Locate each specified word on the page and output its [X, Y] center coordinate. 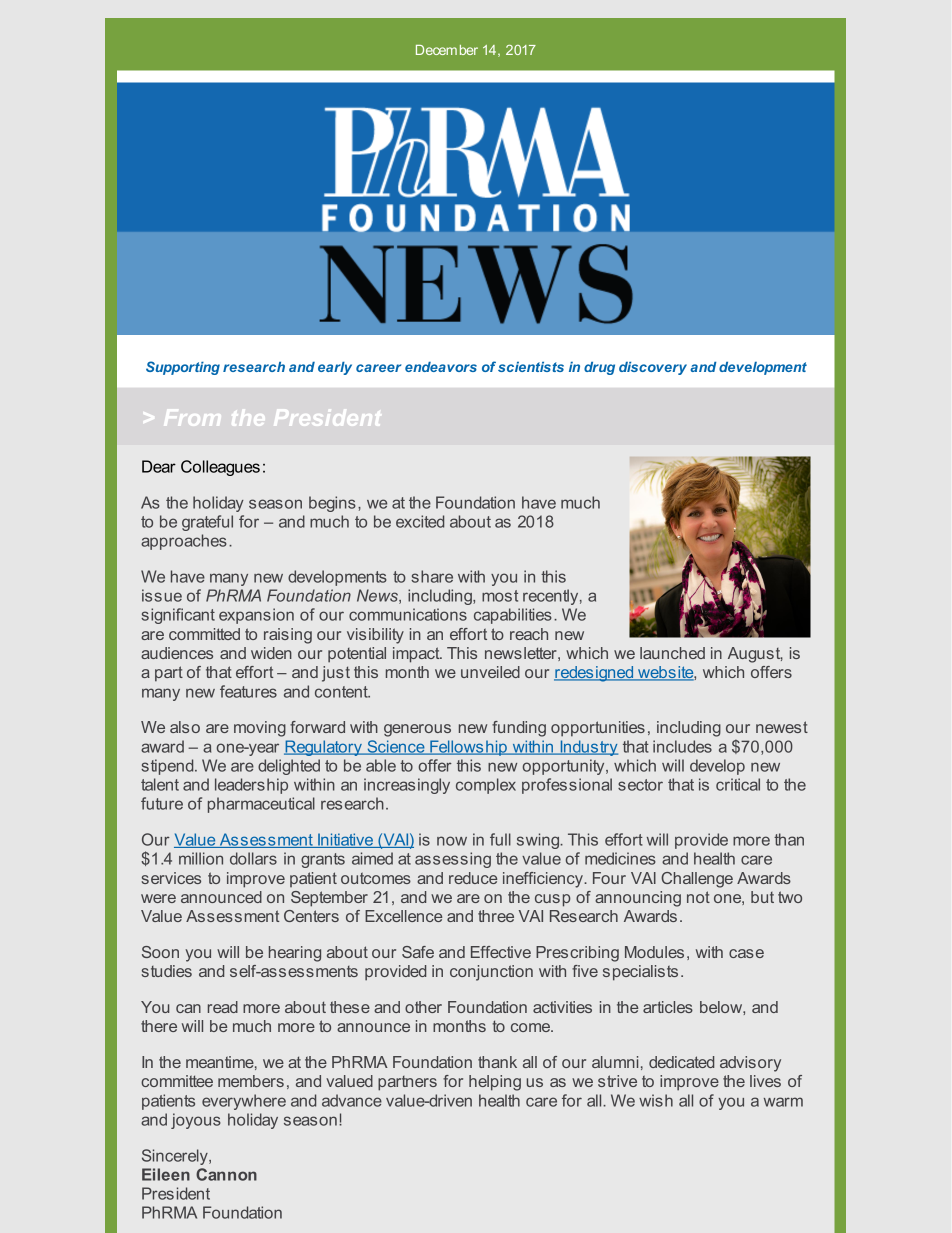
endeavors [441, 367]
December [447, 50]
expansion [256, 616]
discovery [653, 368]
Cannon [226, 1174]
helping [495, 1083]
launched [672, 653]
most [500, 596]
